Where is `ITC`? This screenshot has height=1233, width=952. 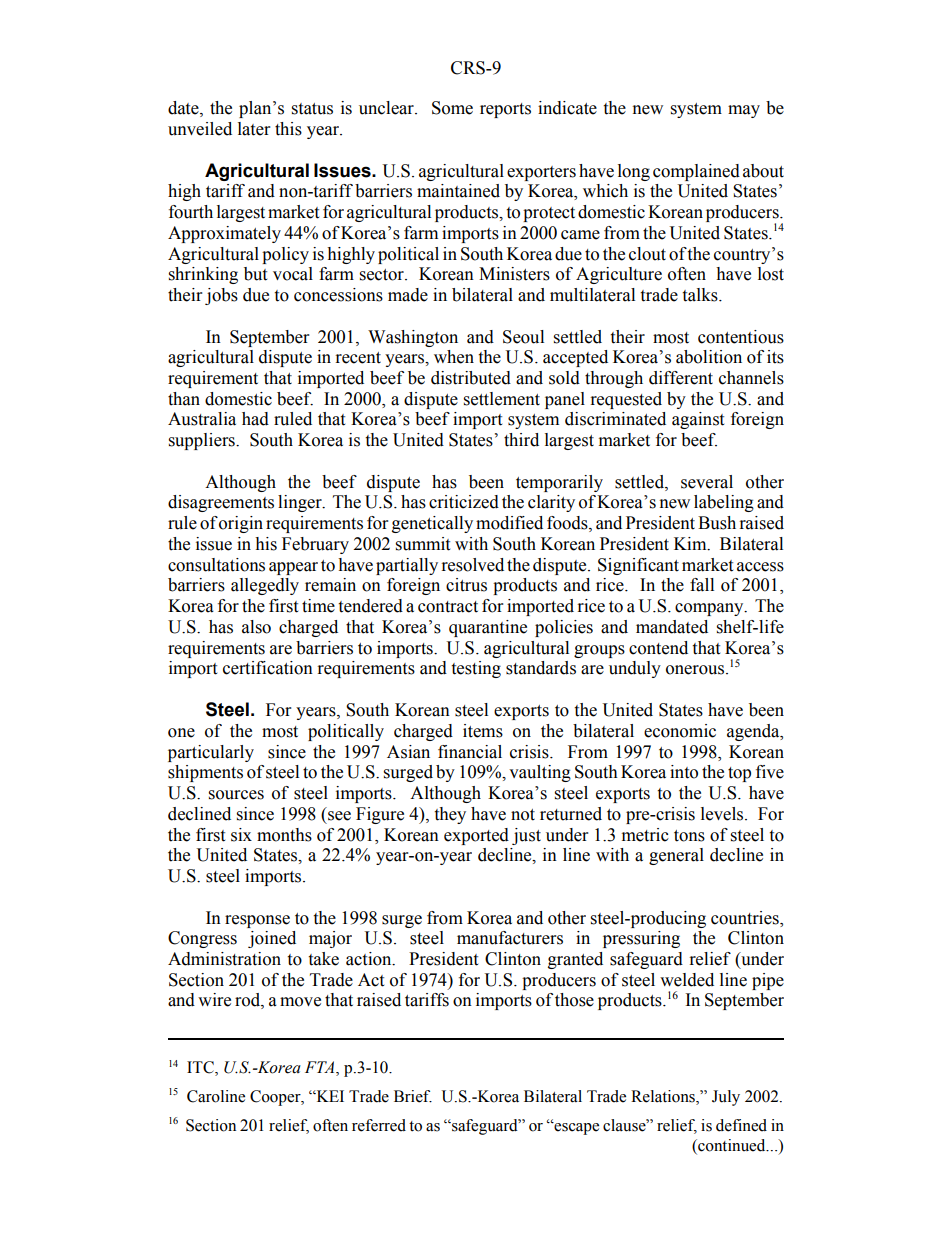
ITC is located at coordinates (201, 1068).
